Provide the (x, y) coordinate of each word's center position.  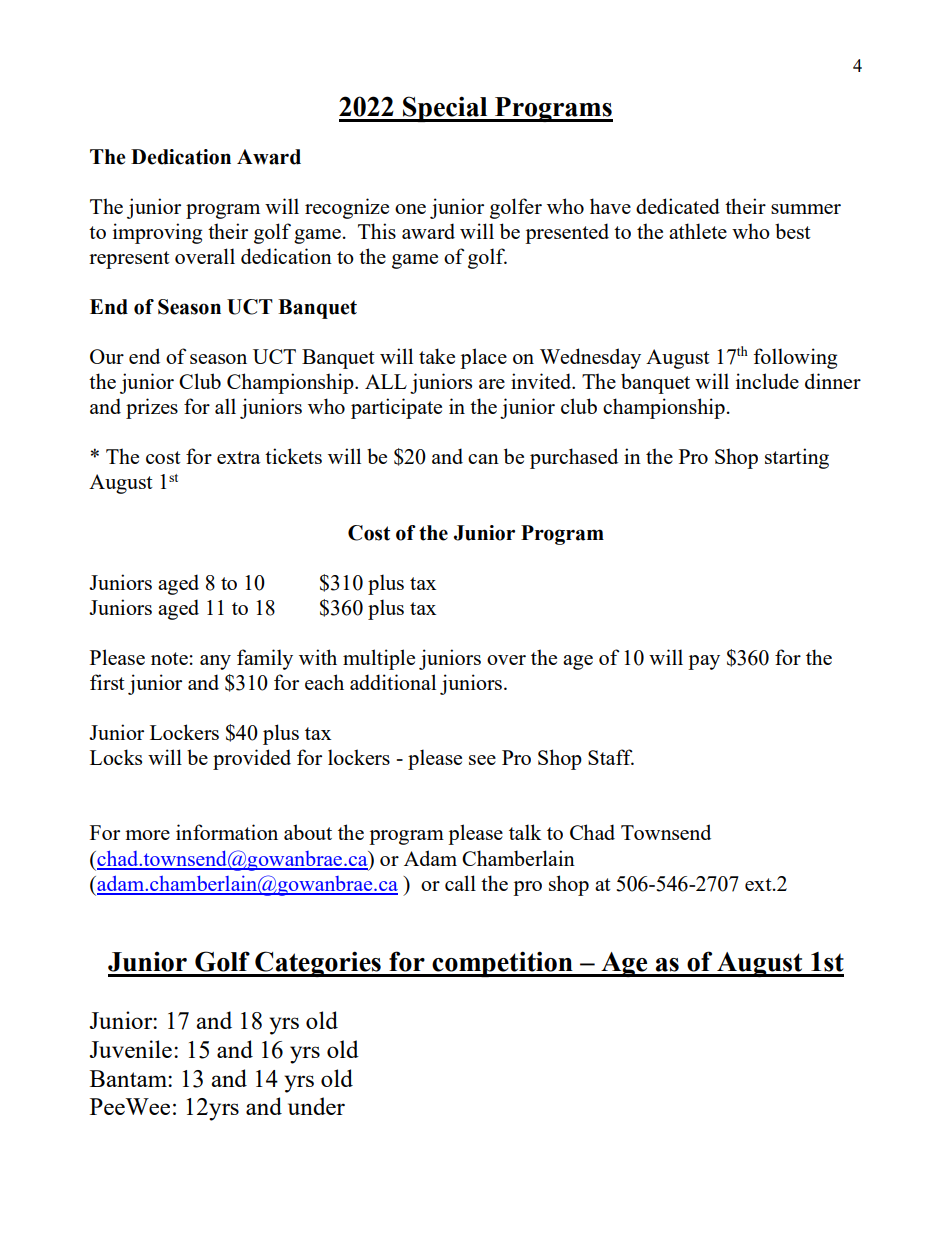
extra (239, 457)
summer (806, 209)
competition (502, 964)
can (483, 459)
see (482, 760)
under (316, 1106)
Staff (611, 757)
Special (445, 109)
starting (797, 458)
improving (157, 233)
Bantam (129, 1078)
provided (252, 759)
